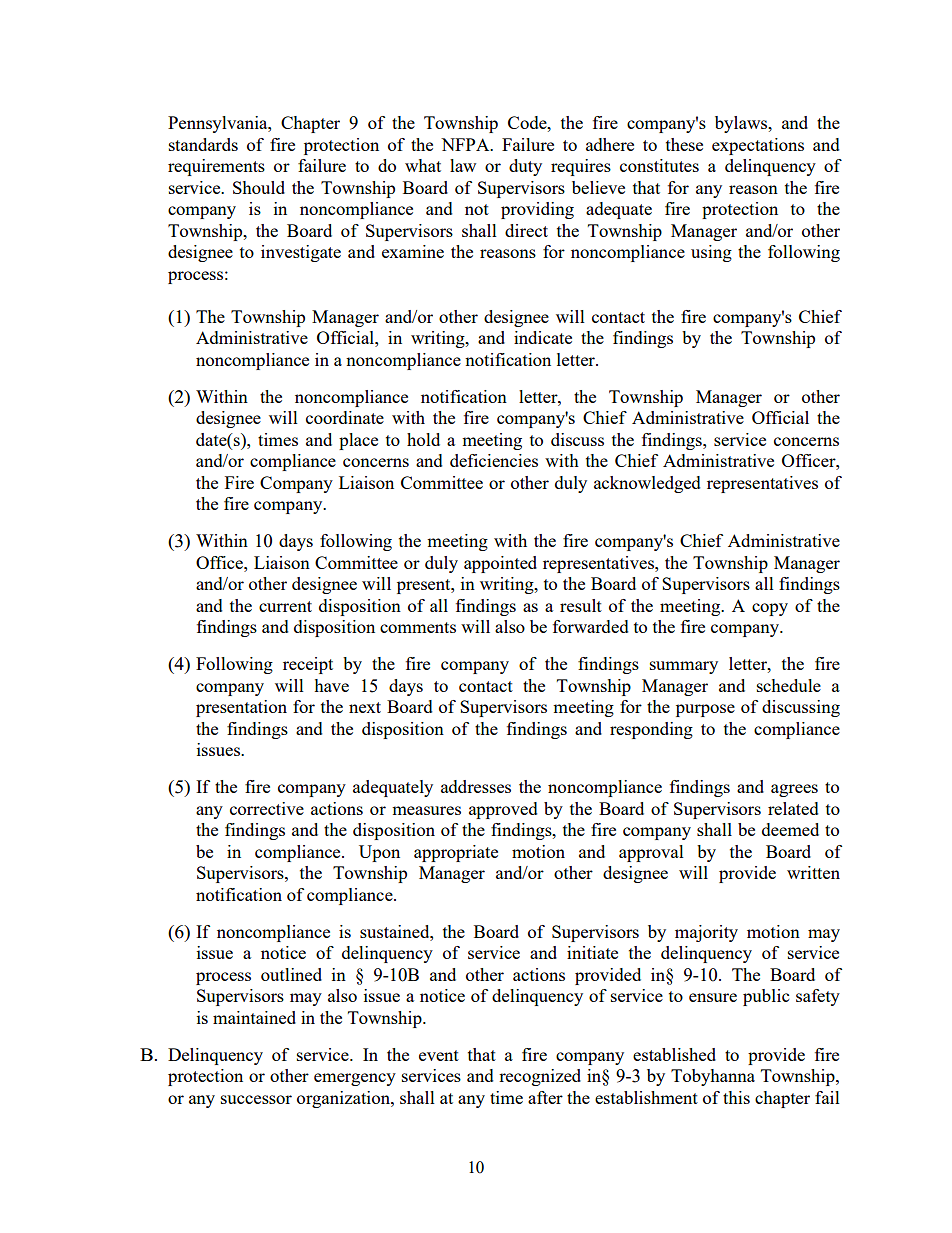 The height and width of the screenshot is (1233, 952). Describe the element at coordinates (259, 187) in the screenshot. I see `Should` at that location.
